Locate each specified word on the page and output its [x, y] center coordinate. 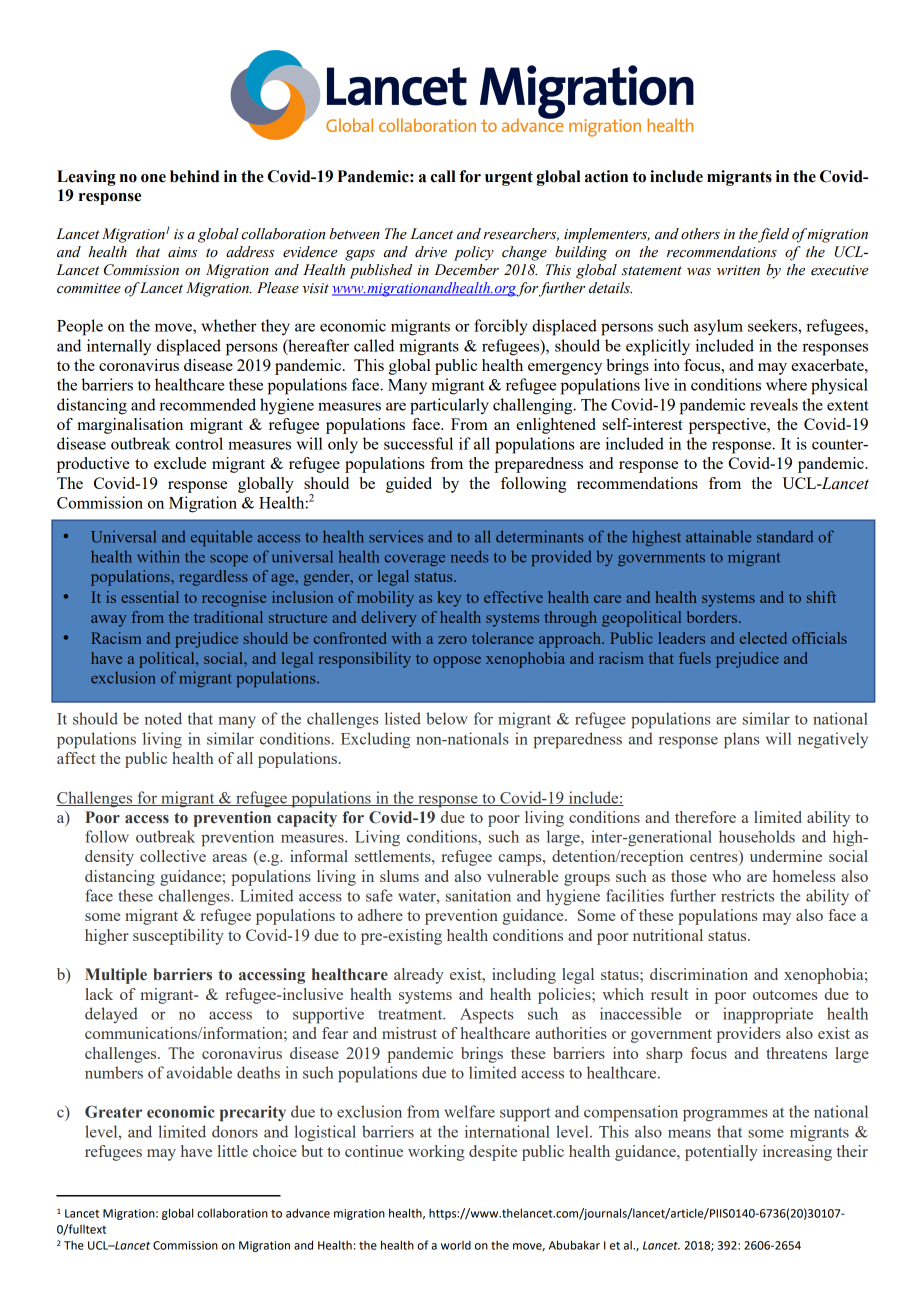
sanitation [478, 895]
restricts [747, 895]
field [773, 235]
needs [469, 556]
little [233, 1151]
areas [230, 858]
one [153, 178]
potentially [721, 1153]
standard [785, 537]
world [456, 1245]
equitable [221, 538]
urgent [509, 178]
